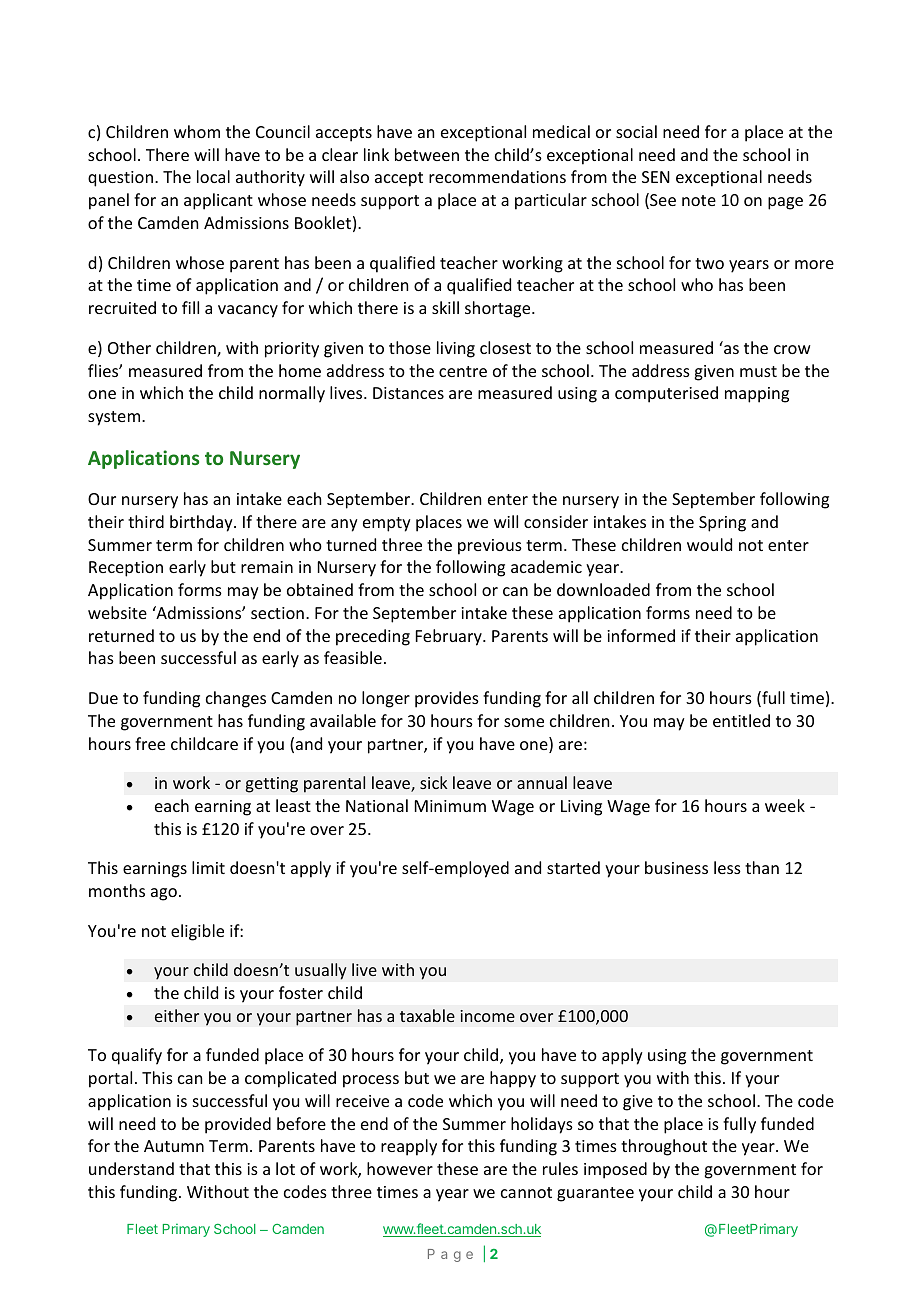  I want to click on limit, so click(208, 867).
